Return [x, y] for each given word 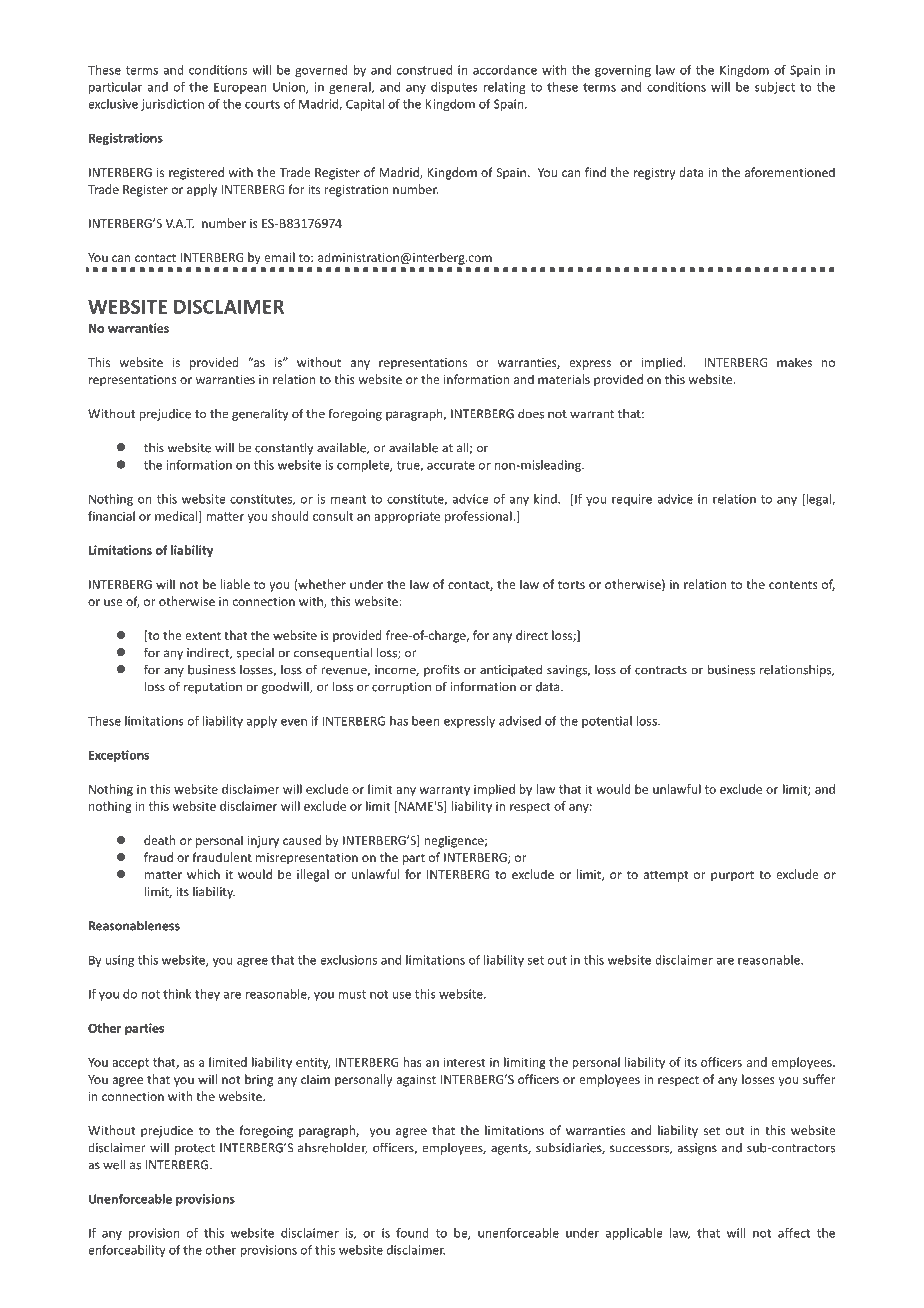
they [207, 995]
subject [775, 88]
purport [732, 876]
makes [794, 362]
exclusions [348, 960]
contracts [661, 670]
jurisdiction [172, 105]
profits [442, 670]
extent [203, 636]
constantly [284, 448]
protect [195, 1149]
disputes [454, 88]
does [531, 413]
